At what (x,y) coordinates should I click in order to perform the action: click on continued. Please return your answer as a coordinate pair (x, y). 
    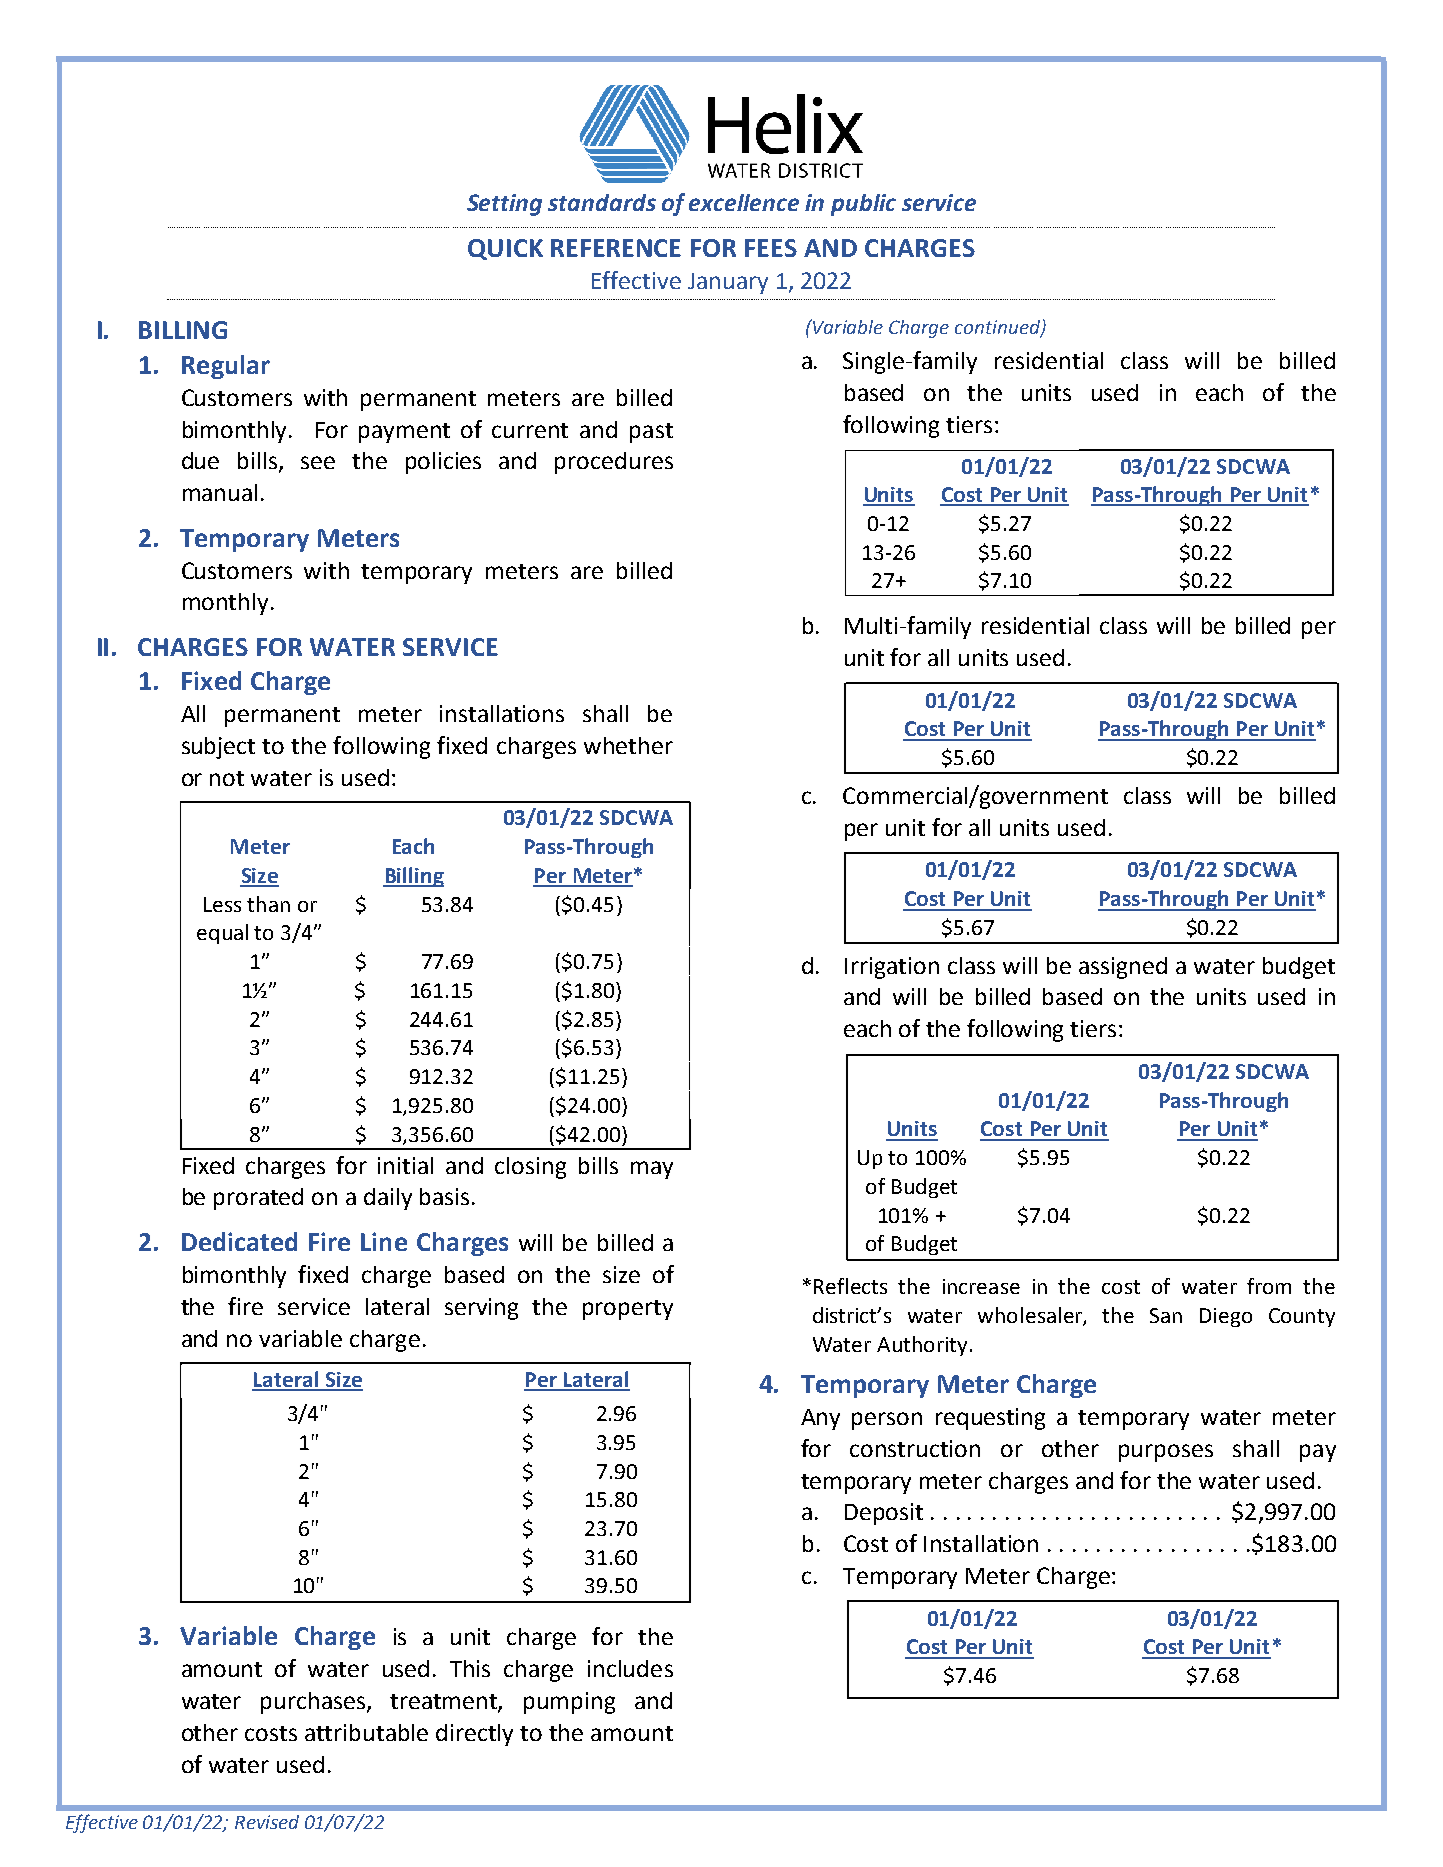
    Looking at the image, I should click on (999, 328).
